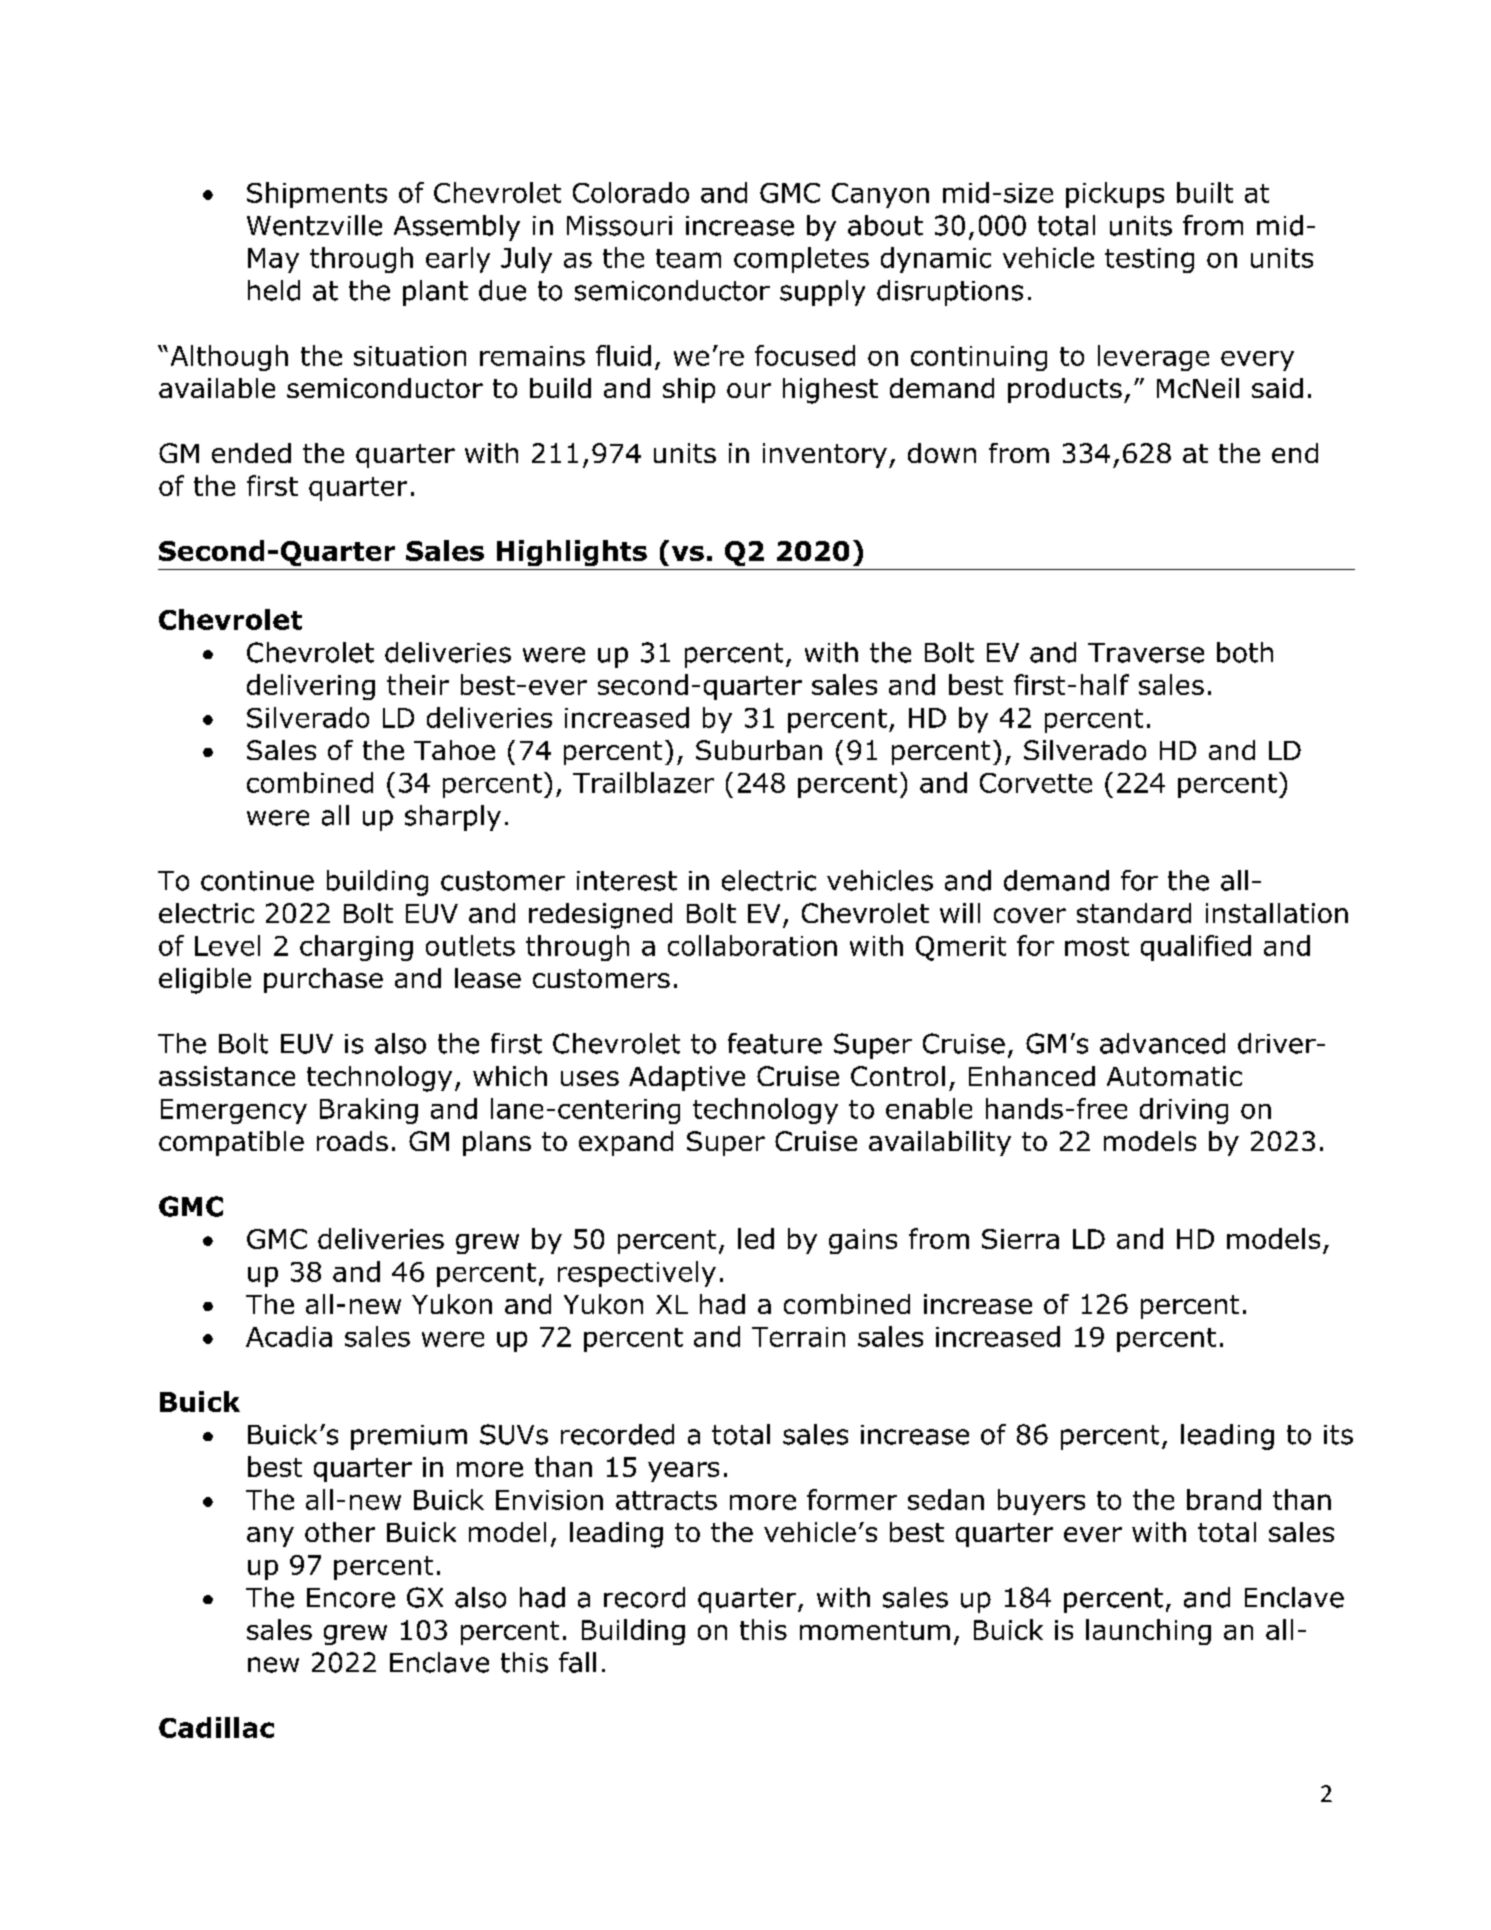 The width and height of the screenshot is (1491, 1930). I want to click on Encore, so click(351, 1598).
